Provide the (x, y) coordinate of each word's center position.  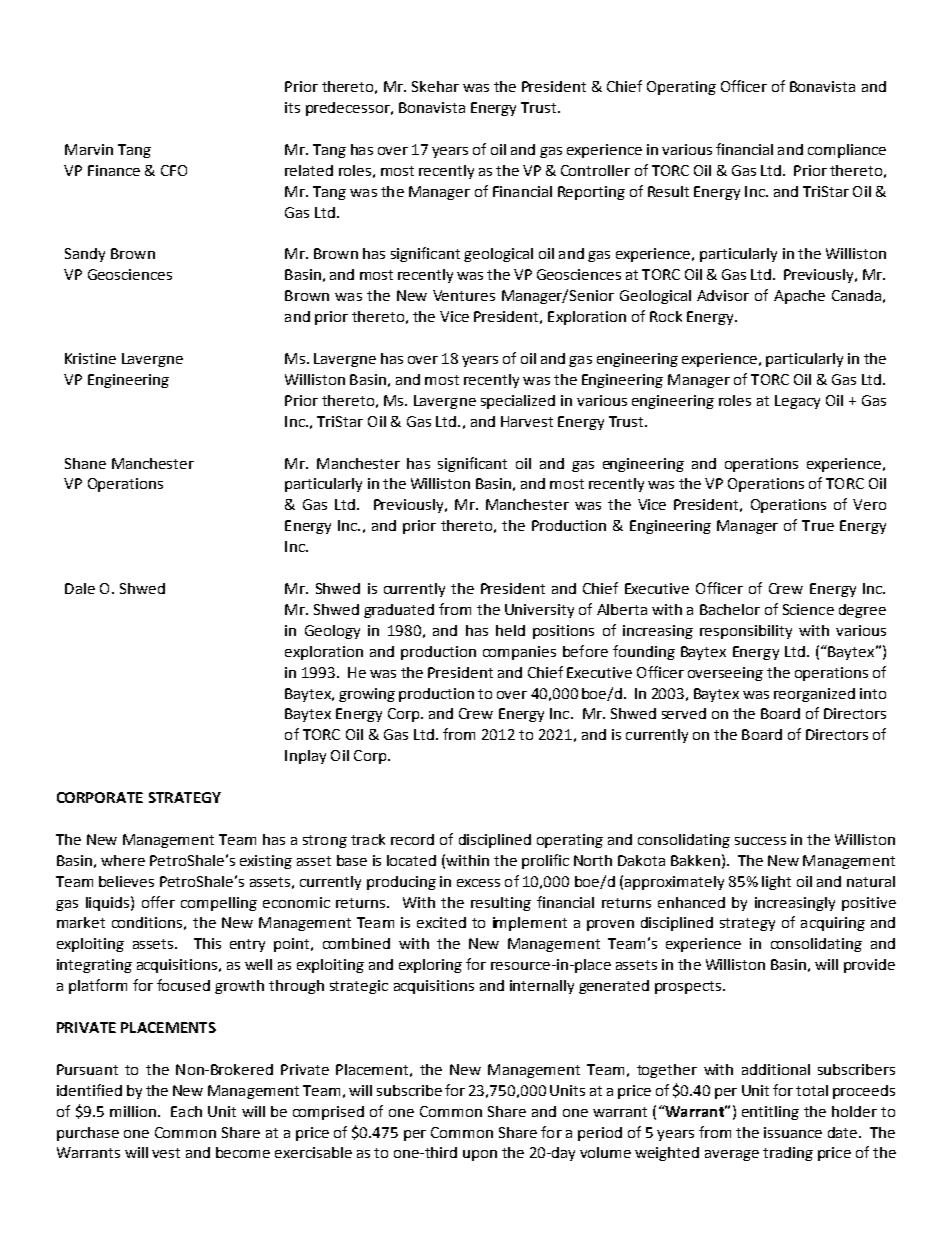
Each (186, 1111)
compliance (847, 151)
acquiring (833, 924)
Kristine (90, 358)
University (539, 611)
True (818, 525)
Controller (595, 170)
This (207, 943)
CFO (174, 170)
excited (441, 922)
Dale (80, 588)
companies (519, 653)
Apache (799, 297)
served (684, 713)
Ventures (464, 295)
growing (367, 695)
